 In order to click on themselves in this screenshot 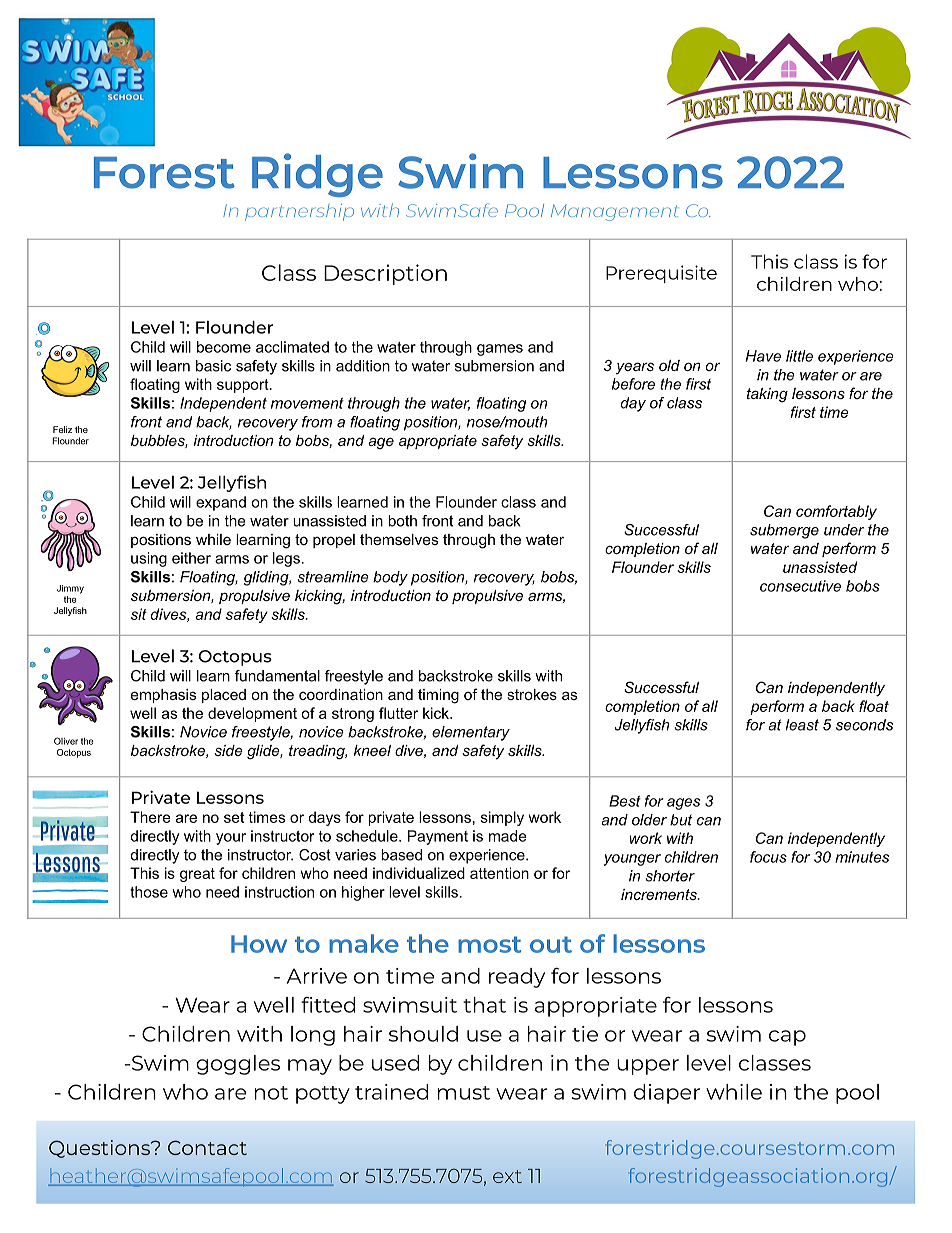, I will do `click(399, 539)`.
